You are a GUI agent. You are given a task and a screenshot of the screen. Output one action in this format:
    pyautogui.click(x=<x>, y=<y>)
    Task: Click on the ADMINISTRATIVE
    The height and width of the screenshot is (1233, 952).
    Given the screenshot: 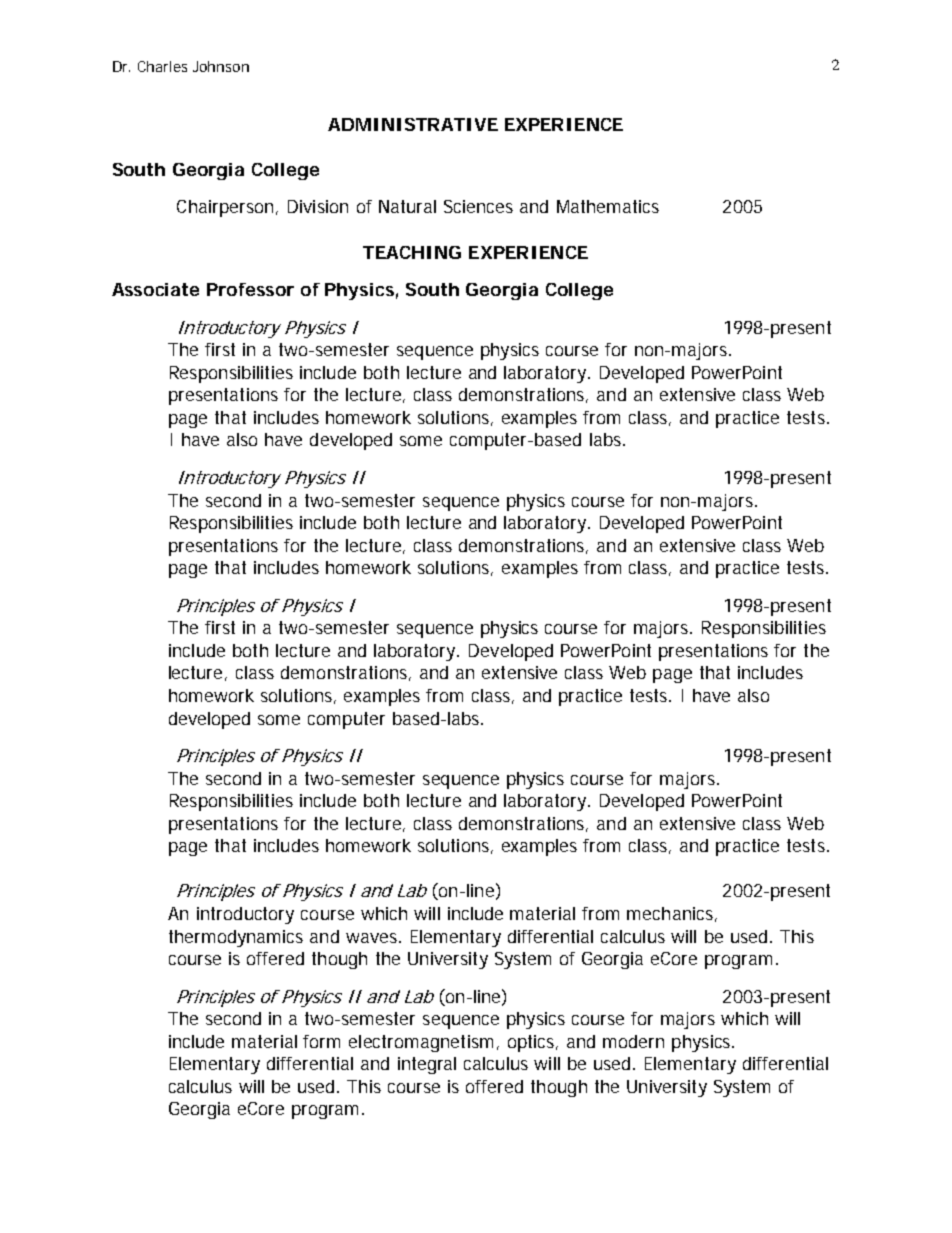 What is the action you would take?
    pyautogui.click(x=413, y=124)
